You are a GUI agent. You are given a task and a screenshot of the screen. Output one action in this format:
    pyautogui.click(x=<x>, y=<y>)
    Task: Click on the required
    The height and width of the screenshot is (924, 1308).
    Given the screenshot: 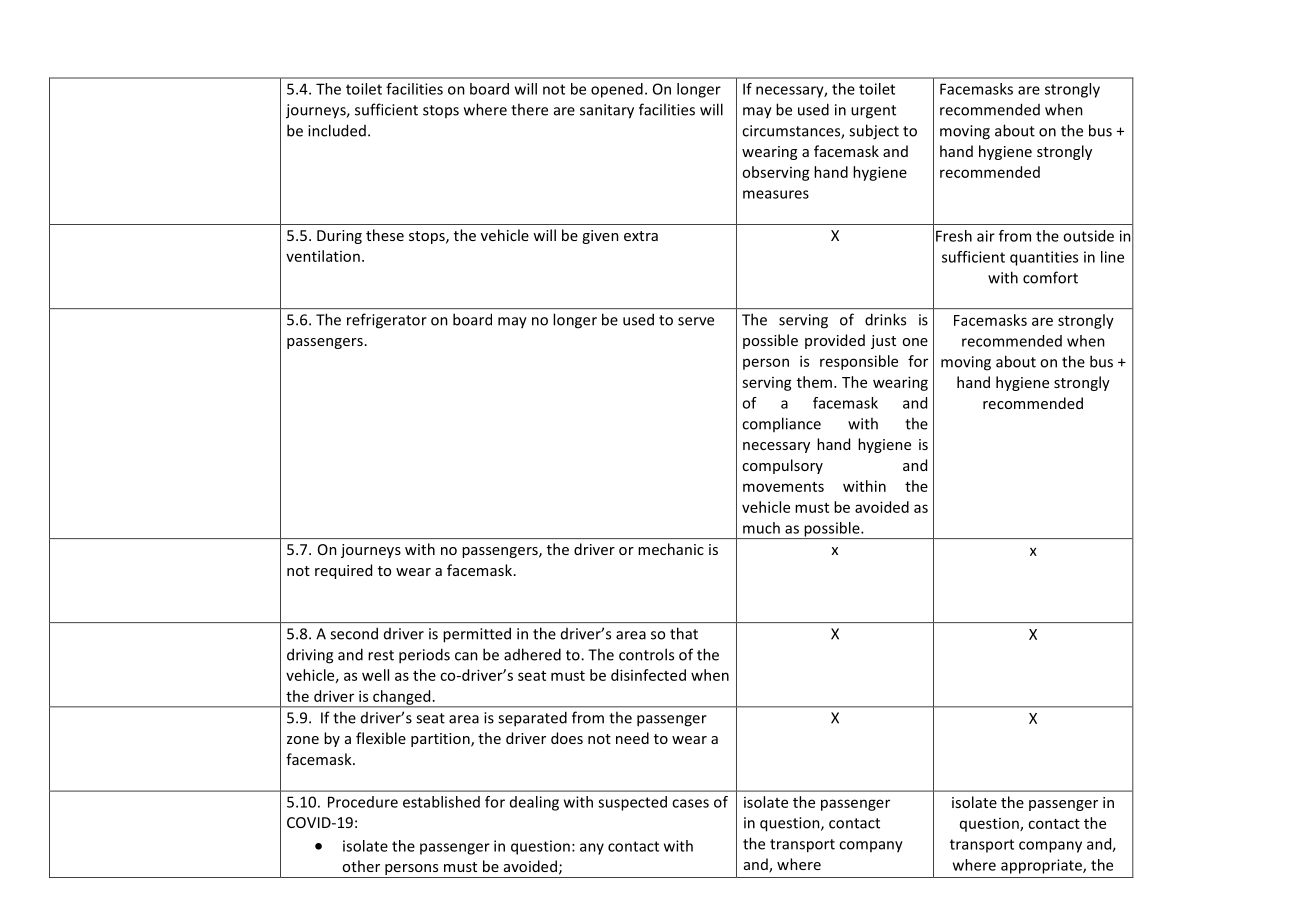 What is the action you would take?
    pyautogui.click(x=343, y=571)
